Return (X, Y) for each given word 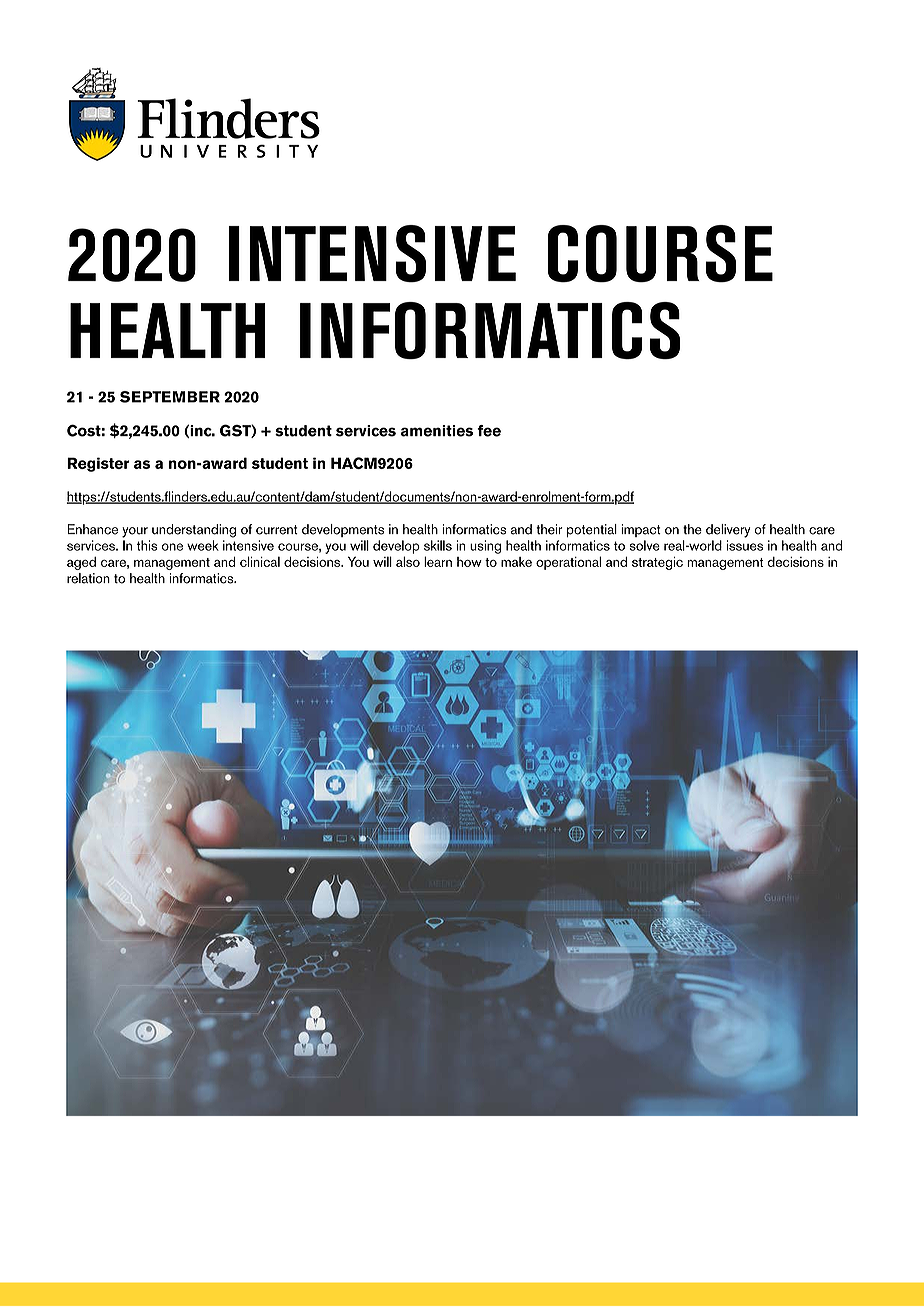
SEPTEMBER (170, 397)
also (408, 561)
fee (489, 431)
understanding (194, 531)
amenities (437, 431)
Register (98, 464)
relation (88, 578)
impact (641, 530)
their (549, 529)
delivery (728, 531)
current (277, 530)
